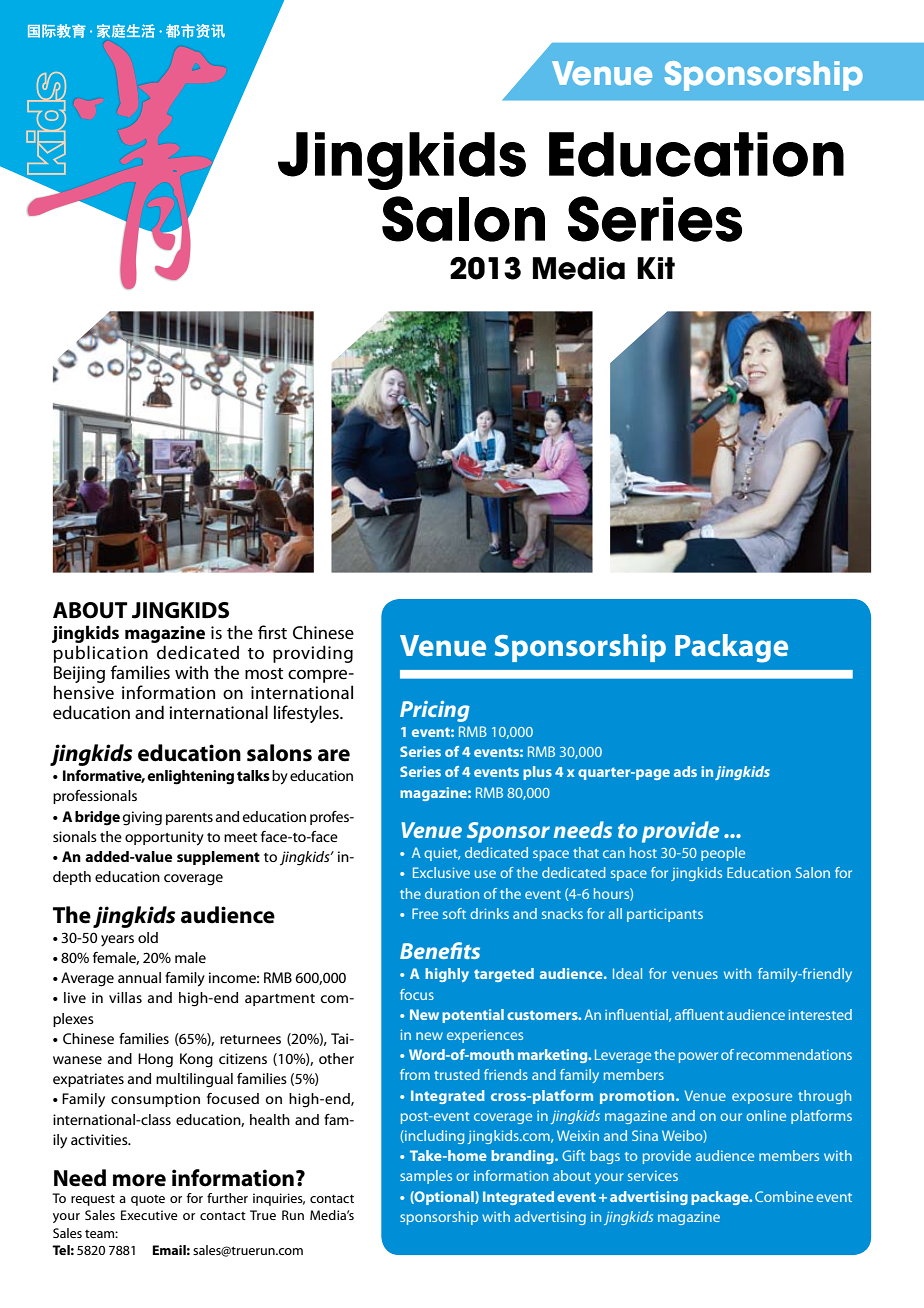 The image size is (924, 1308). What do you see at coordinates (784, 1196) in the image?
I see `Combine` at bounding box center [784, 1196].
